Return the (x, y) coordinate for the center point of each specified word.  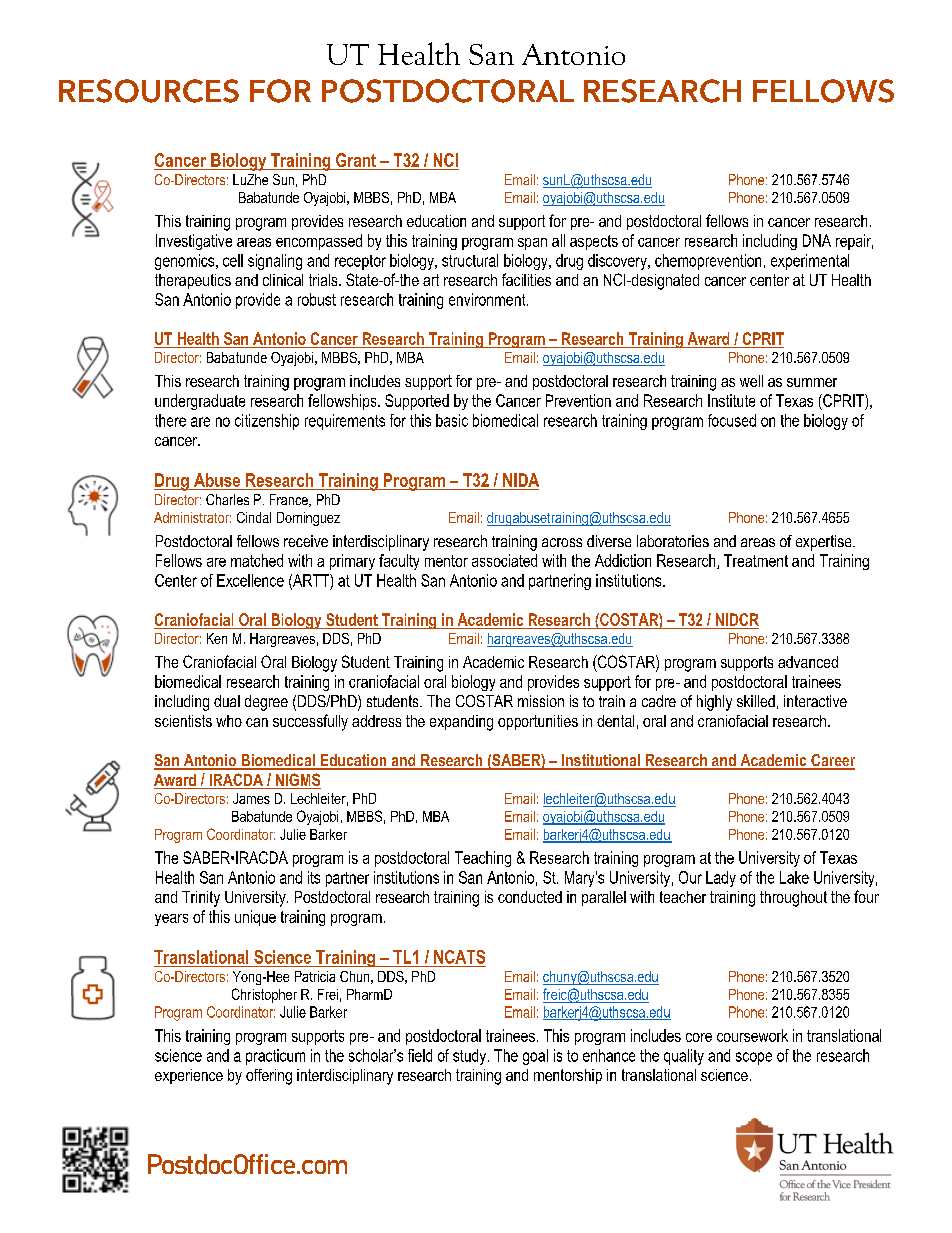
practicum (275, 1057)
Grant (356, 160)
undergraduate (200, 402)
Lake (794, 877)
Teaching (483, 859)
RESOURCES (149, 91)
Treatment (756, 560)
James (251, 798)
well (751, 381)
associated (504, 560)
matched (257, 560)
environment (488, 299)
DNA (817, 240)
